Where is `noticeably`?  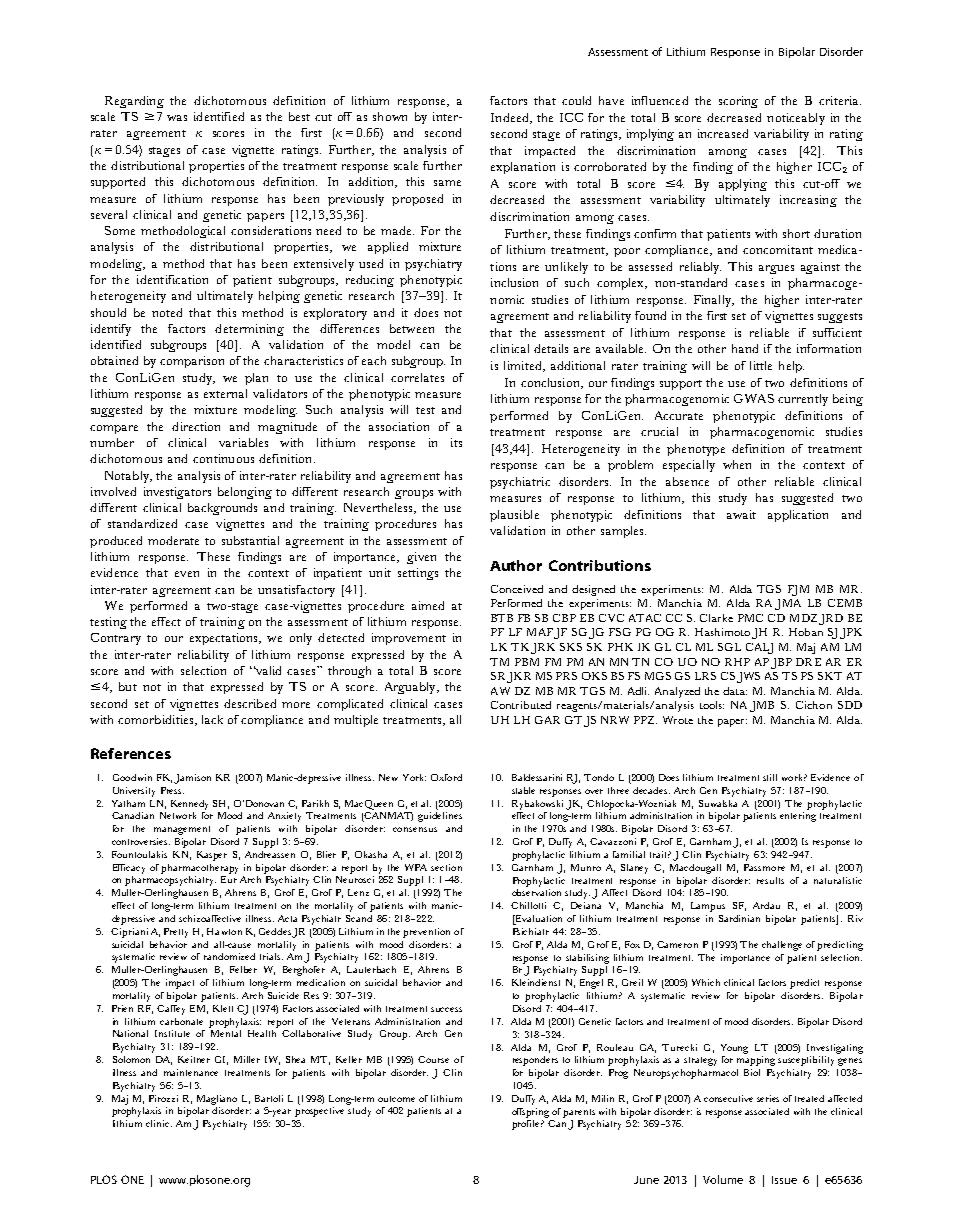 noticeably is located at coordinates (796, 119).
